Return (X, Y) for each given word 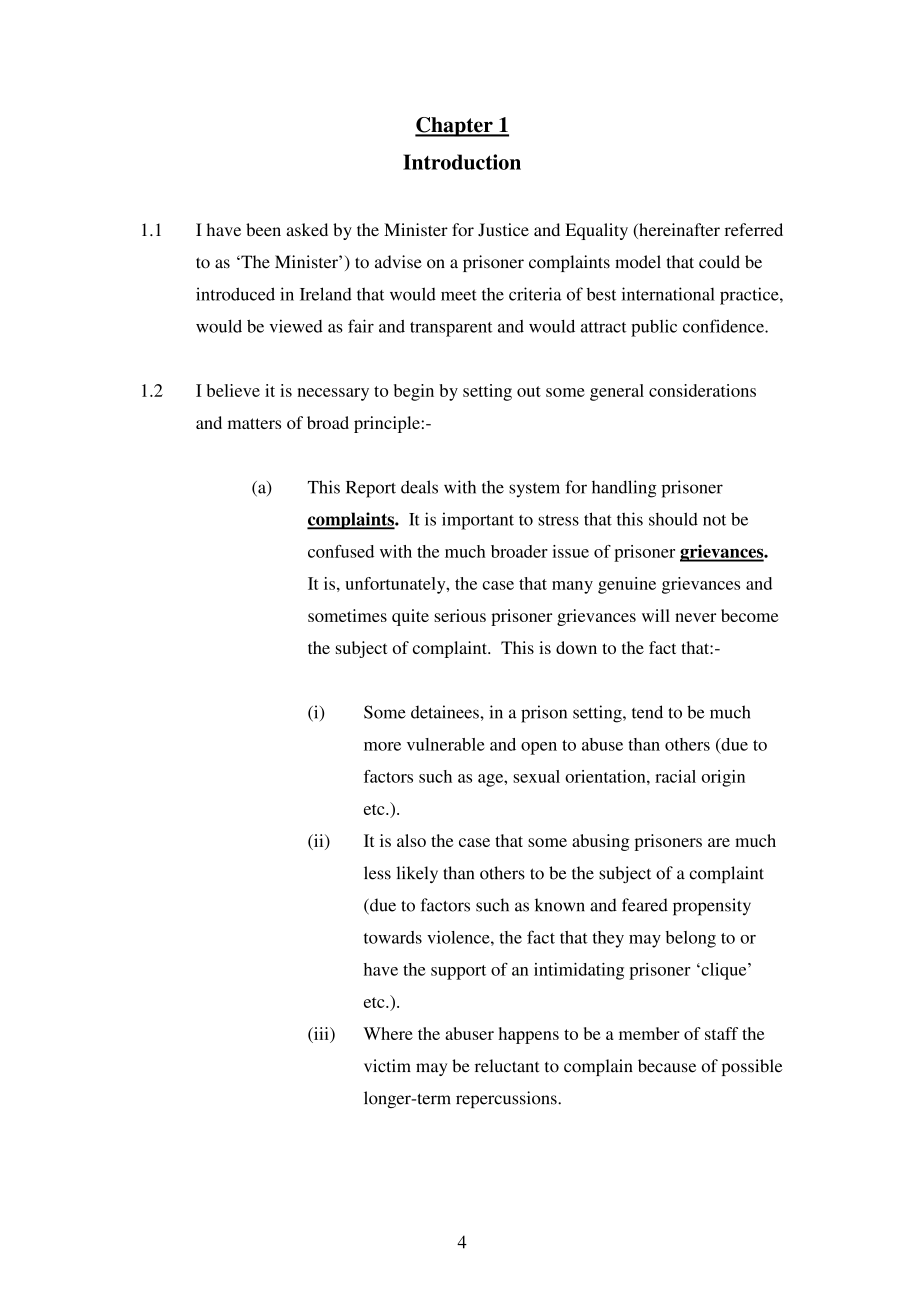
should (673, 519)
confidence (724, 326)
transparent (451, 329)
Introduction (462, 162)
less (377, 873)
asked (307, 229)
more (382, 746)
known (560, 905)
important (478, 521)
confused (341, 551)
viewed (296, 326)
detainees (446, 712)
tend (647, 712)
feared (645, 905)
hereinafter (678, 231)
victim (387, 1066)
